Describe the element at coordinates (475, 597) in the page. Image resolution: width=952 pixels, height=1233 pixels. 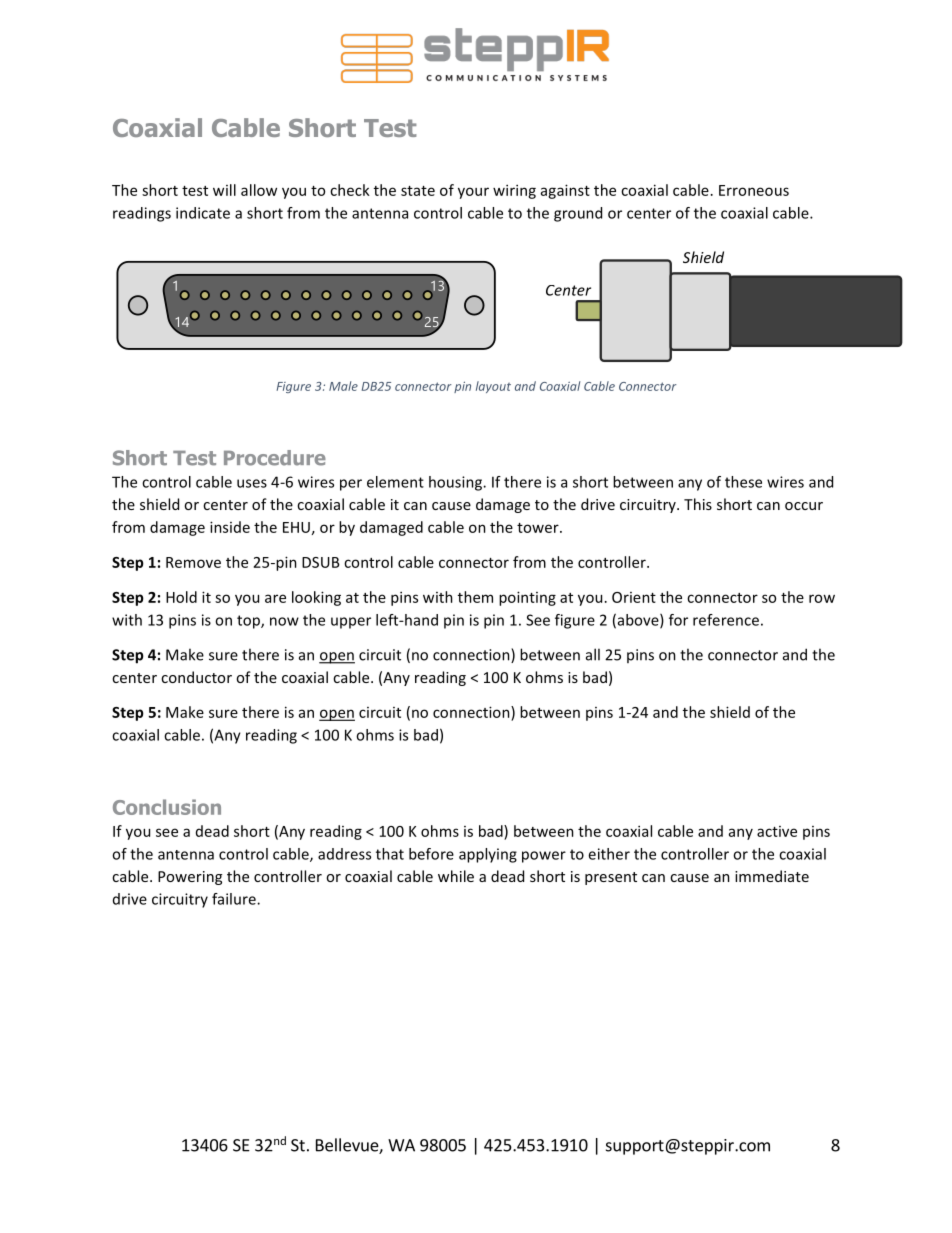
I see `them` at that location.
